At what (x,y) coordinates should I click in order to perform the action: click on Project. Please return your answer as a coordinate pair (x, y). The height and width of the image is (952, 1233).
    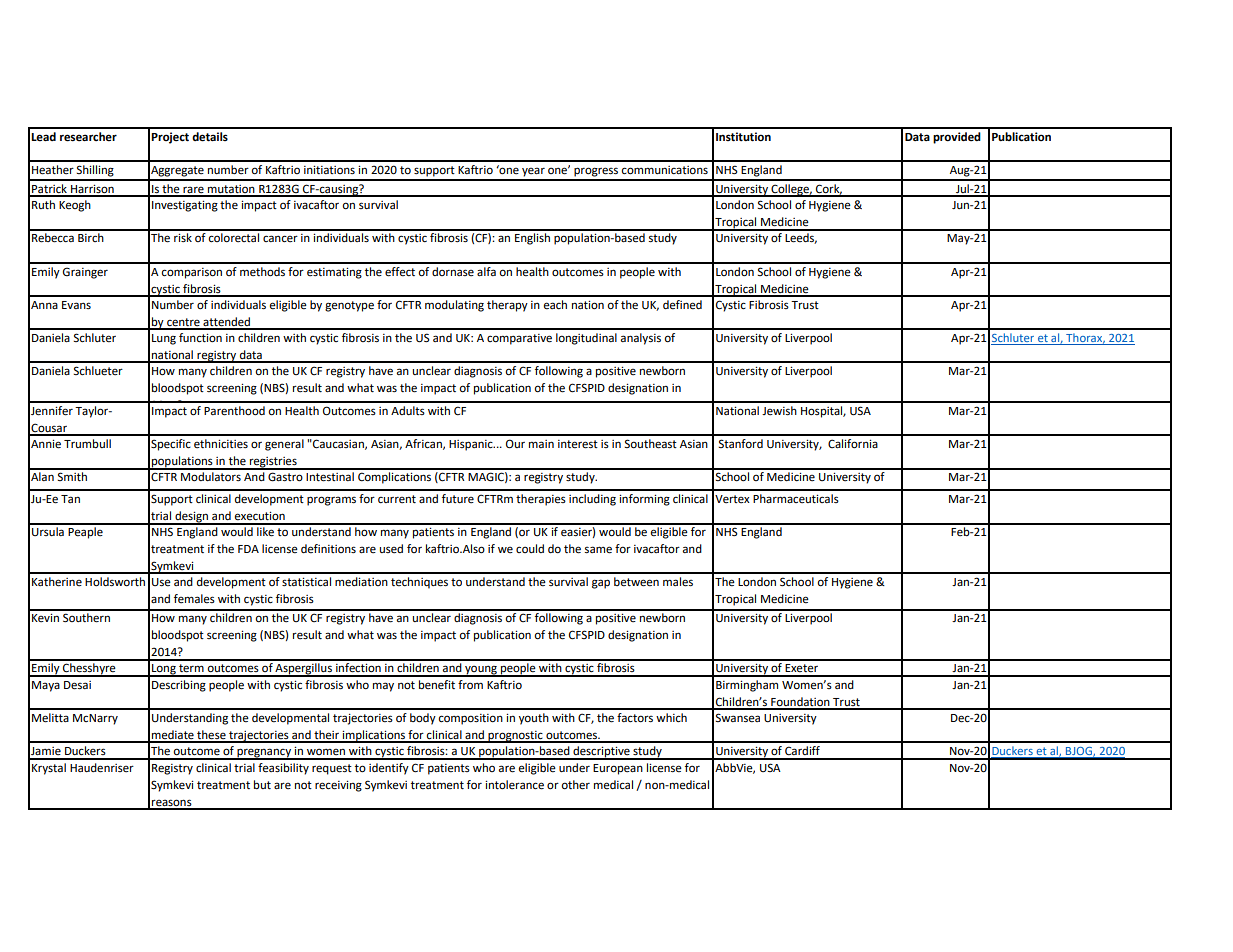
    Looking at the image, I should click on (170, 138).
